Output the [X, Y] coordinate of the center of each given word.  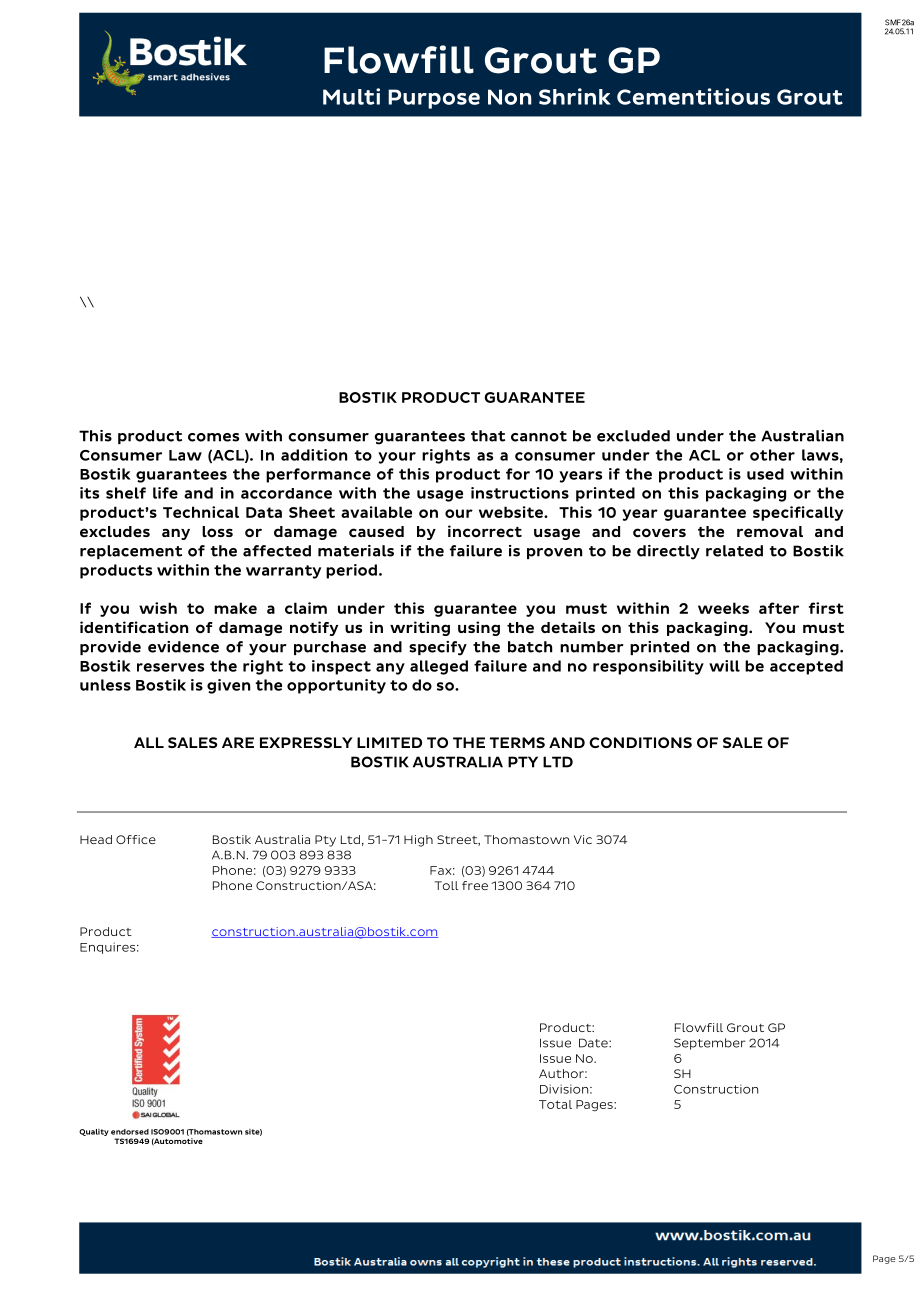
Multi [351, 96]
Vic [583, 839]
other [772, 455]
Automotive [177, 1142]
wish [158, 608]
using [479, 628]
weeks [723, 608]
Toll [446, 885]
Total [555, 1104]
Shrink [575, 96]
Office [136, 839]
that [488, 436]
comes [213, 437]
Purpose [434, 99]
